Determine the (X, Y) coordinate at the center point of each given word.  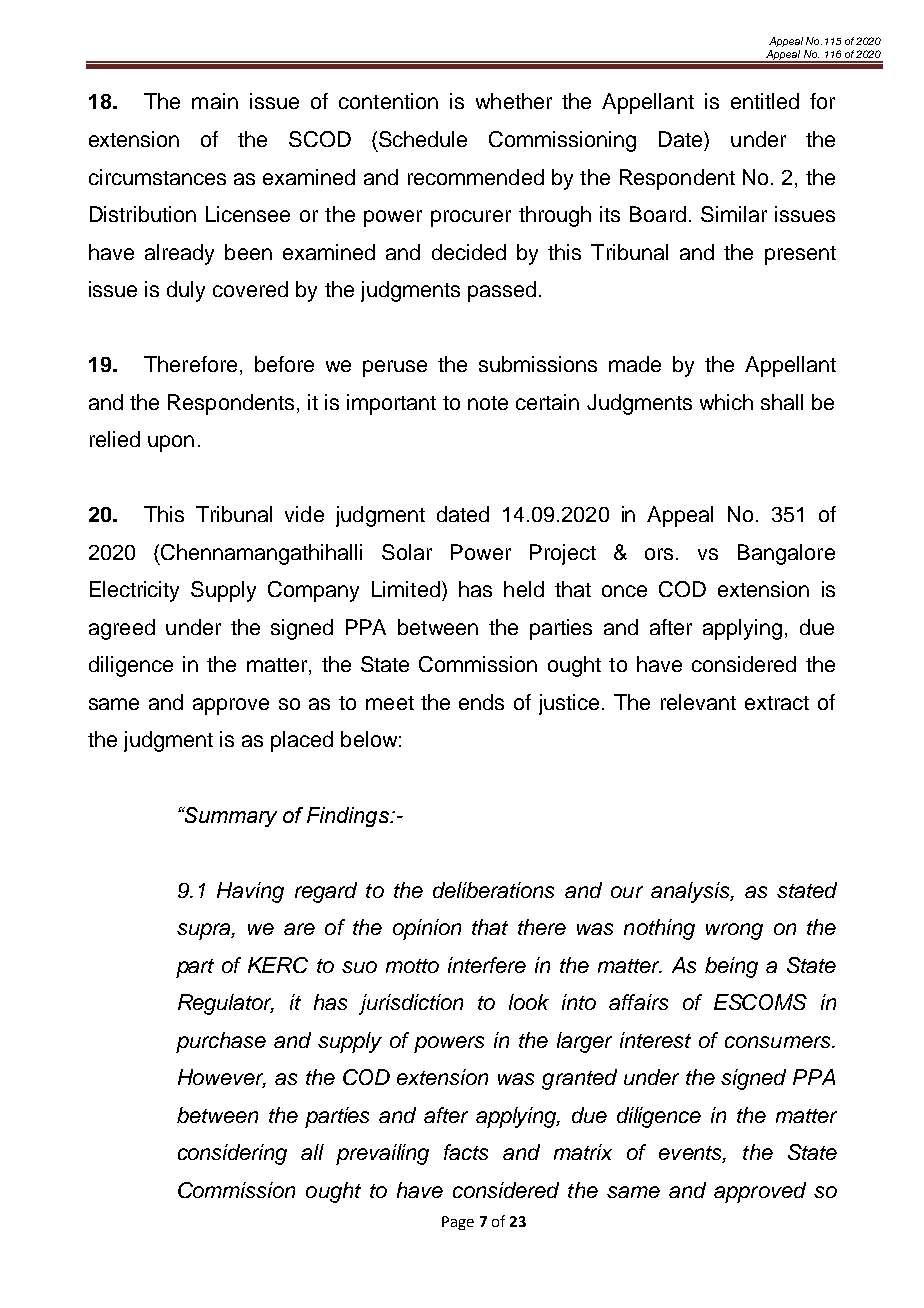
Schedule (423, 139)
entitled (765, 101)
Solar (407, 552)
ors (661, 554)
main (215, 101)
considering (232, 1154)
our (627, 892)
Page (458, 1223)
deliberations (493, 890)
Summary (229, 817)
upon (171, 443)
